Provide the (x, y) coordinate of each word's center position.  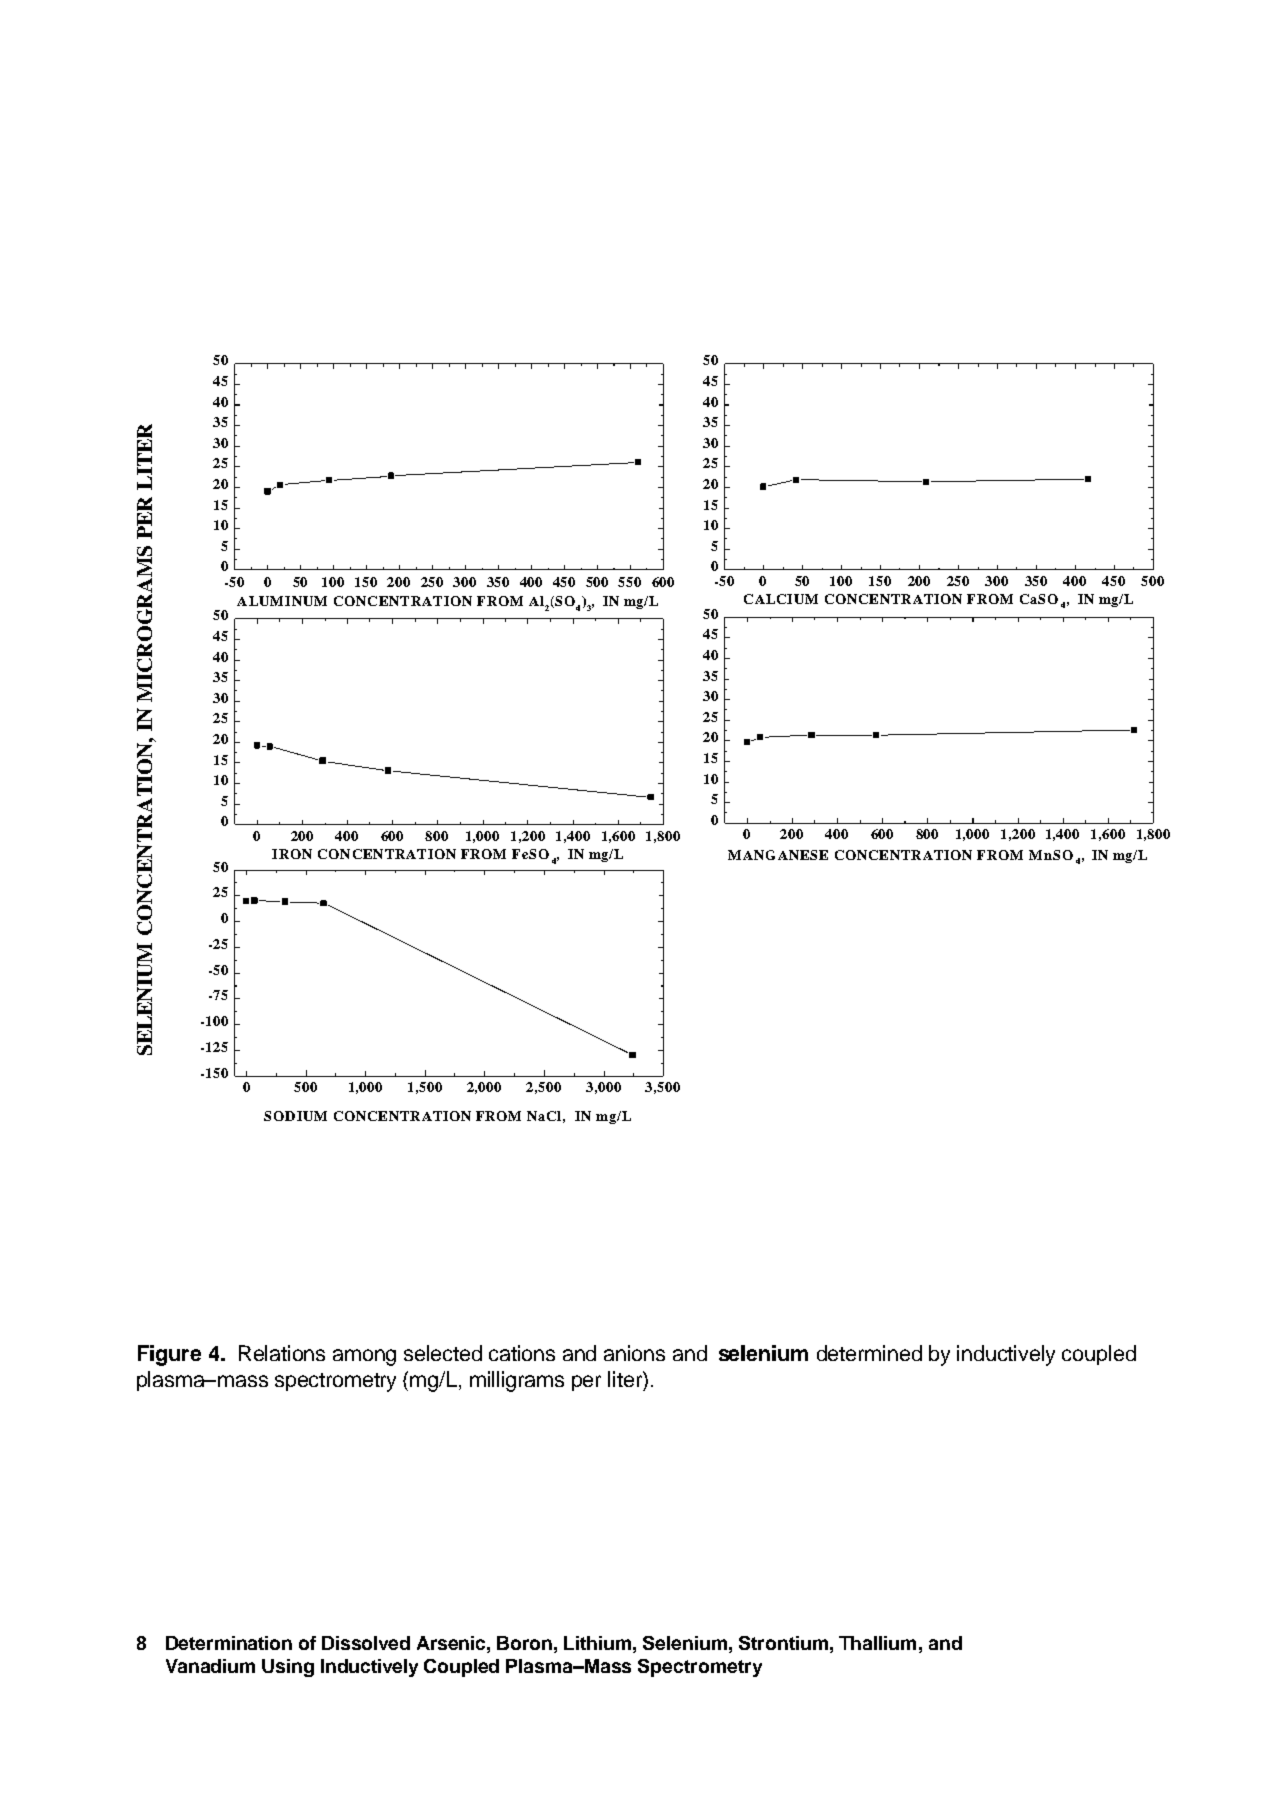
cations (522, 1353)
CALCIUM (781, 599)
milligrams (517, 1381)
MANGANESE (778, 855)
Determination (229, 1643)
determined (869, 1353)
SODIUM (295, 1116)
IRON (292, 854)
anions (634, 1353)
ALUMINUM (282, 601)
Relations (282, 1353)
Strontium (783, 1643)
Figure (169, 1355)
